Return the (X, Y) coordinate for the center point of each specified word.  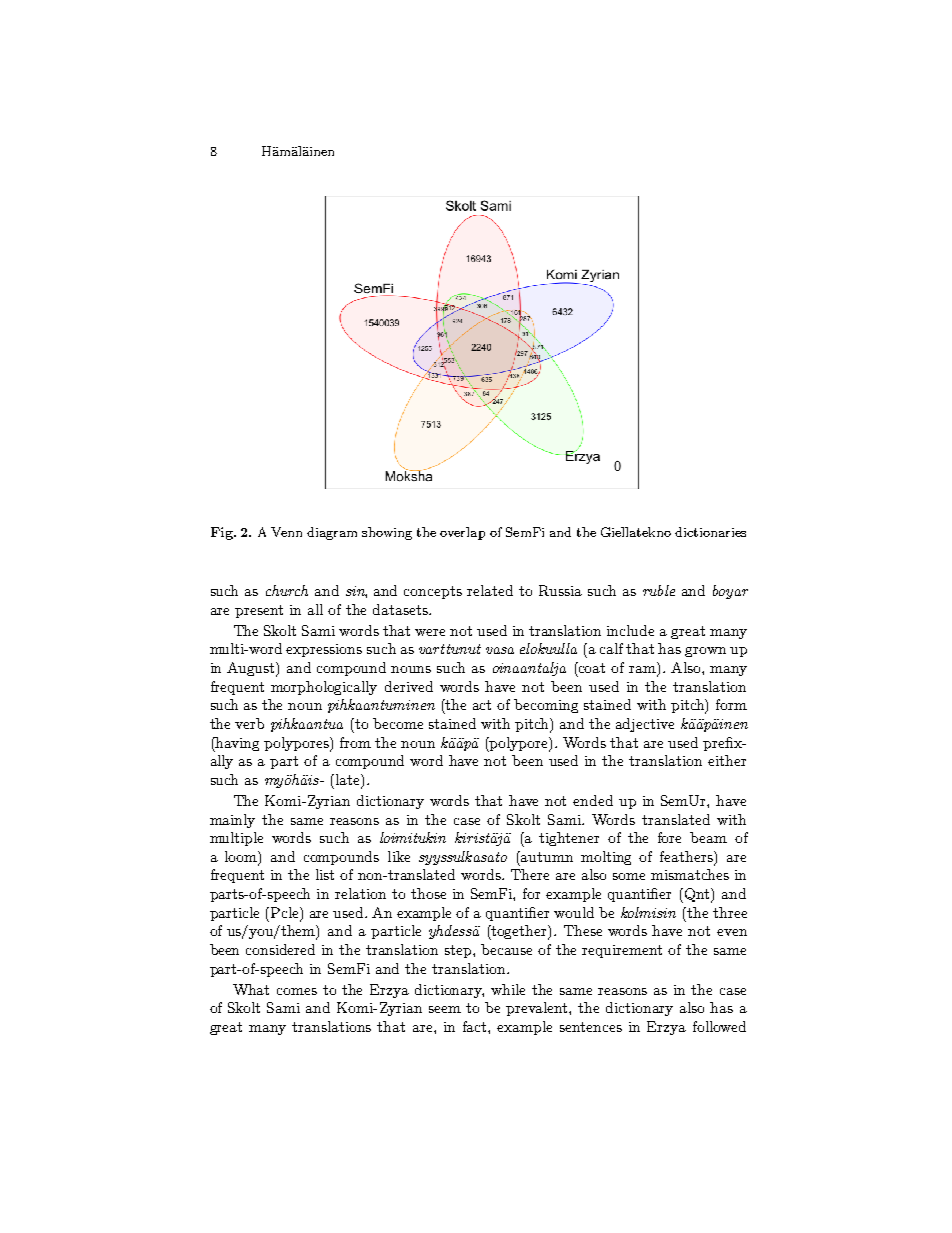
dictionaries (710, 532)
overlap (462, 533)
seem (445, 1009)
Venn (286, 532)
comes (297, 991)
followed (719, 1026)
